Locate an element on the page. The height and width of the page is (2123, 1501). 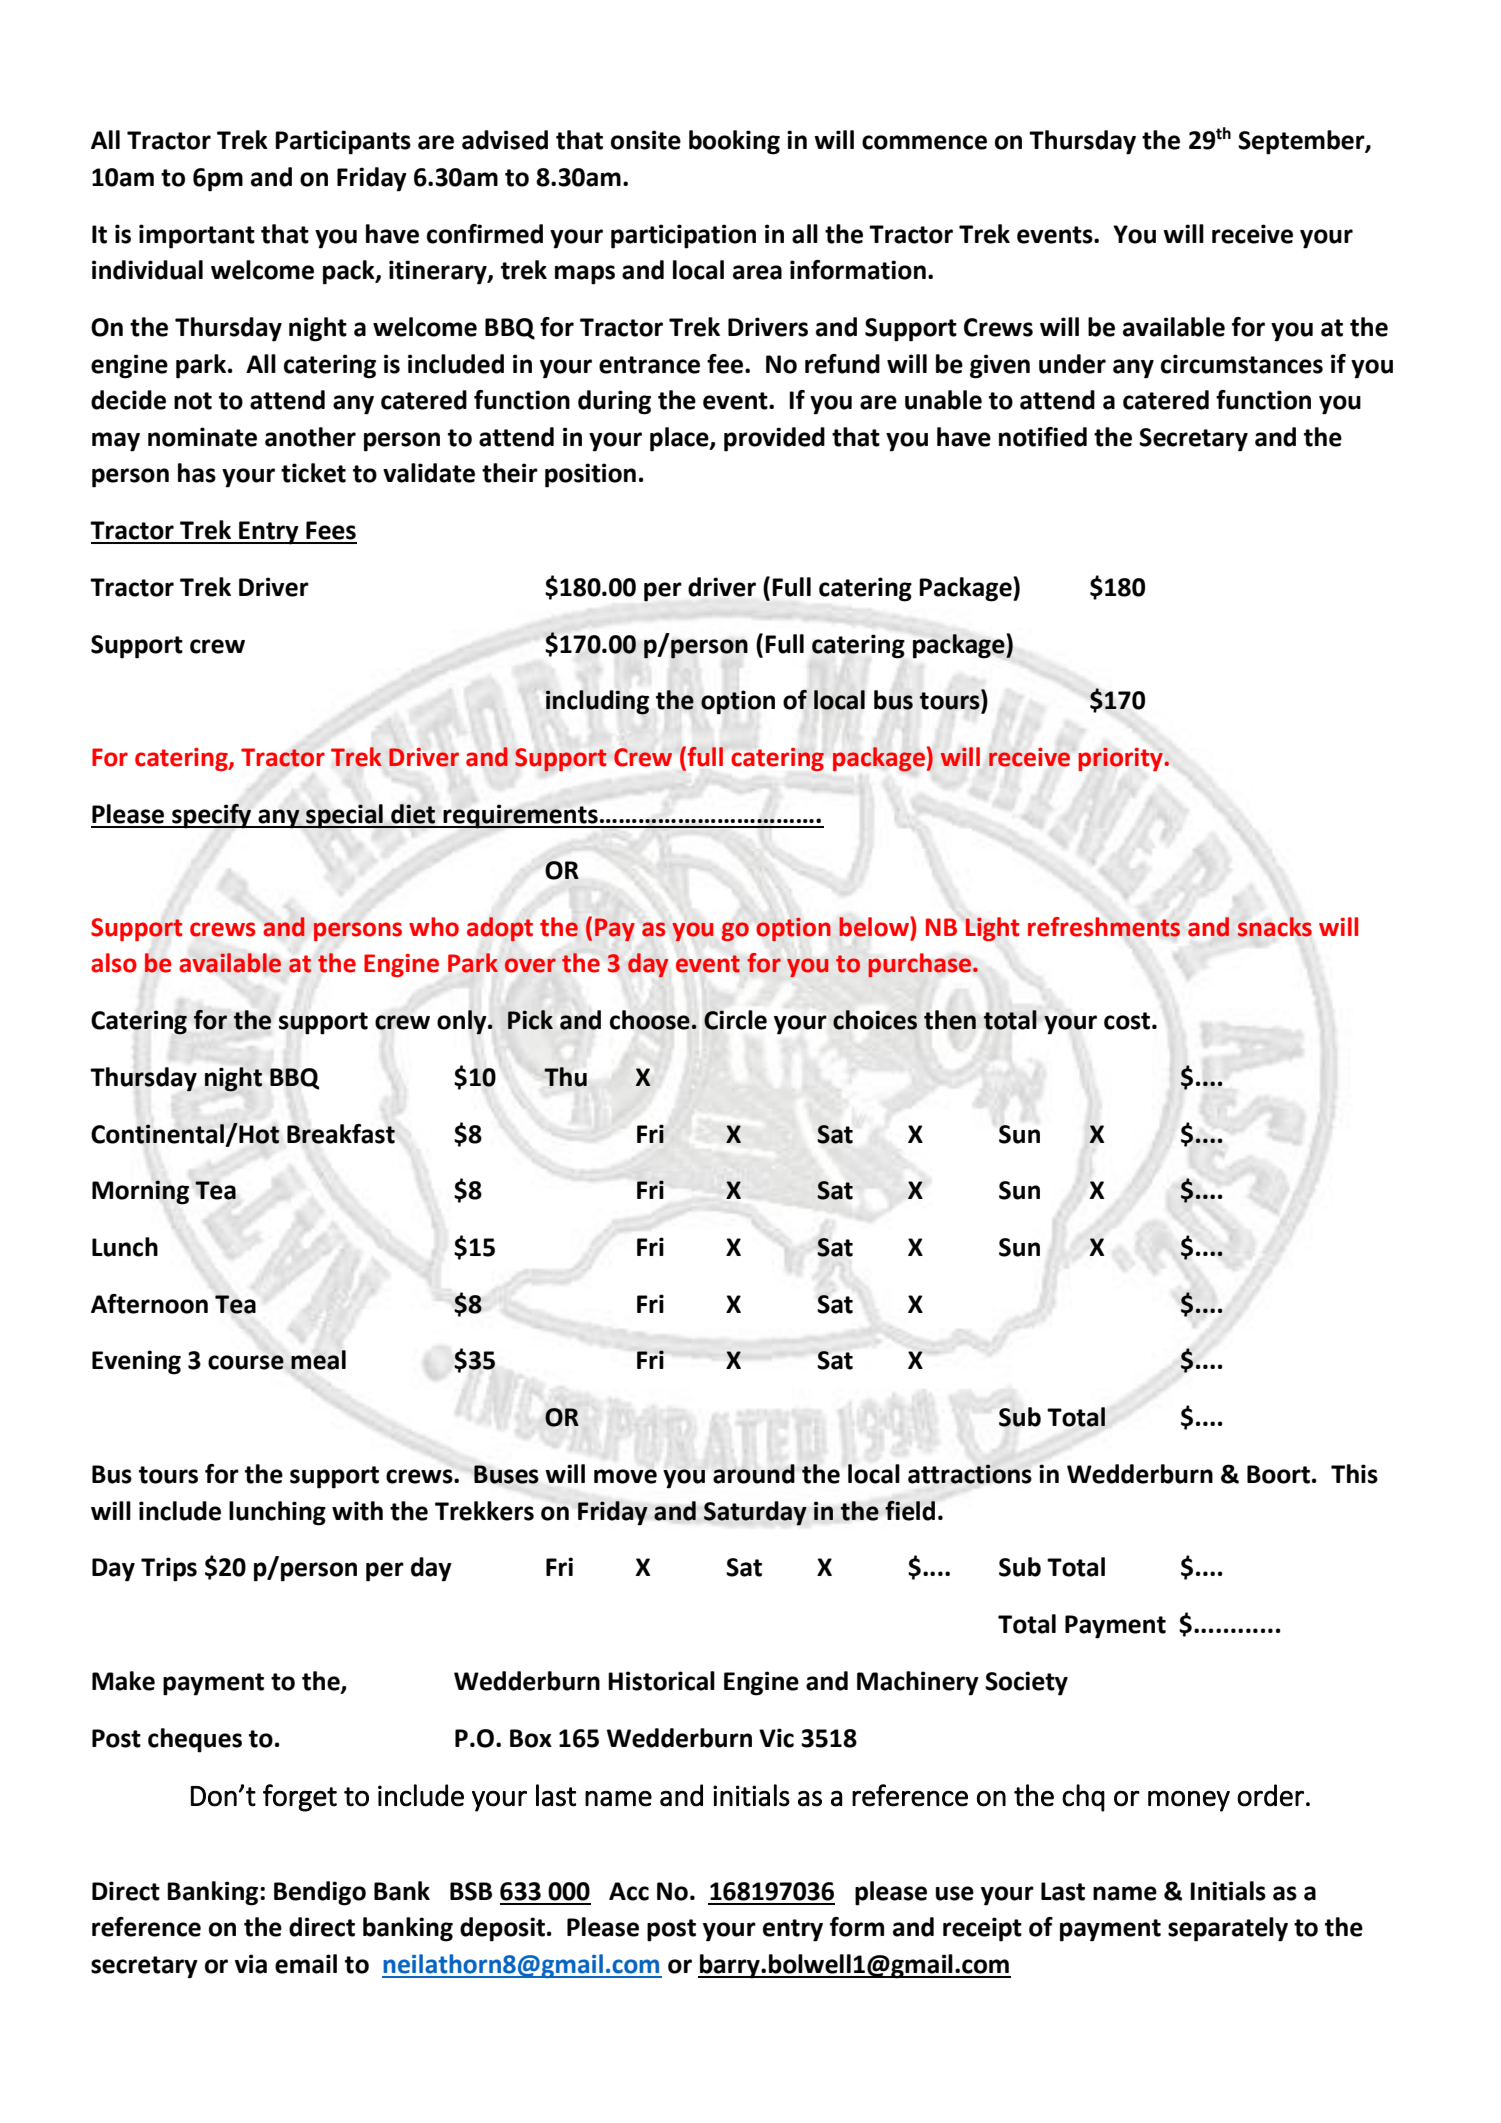
Breakfast is located at coordinates (341, 1134).
